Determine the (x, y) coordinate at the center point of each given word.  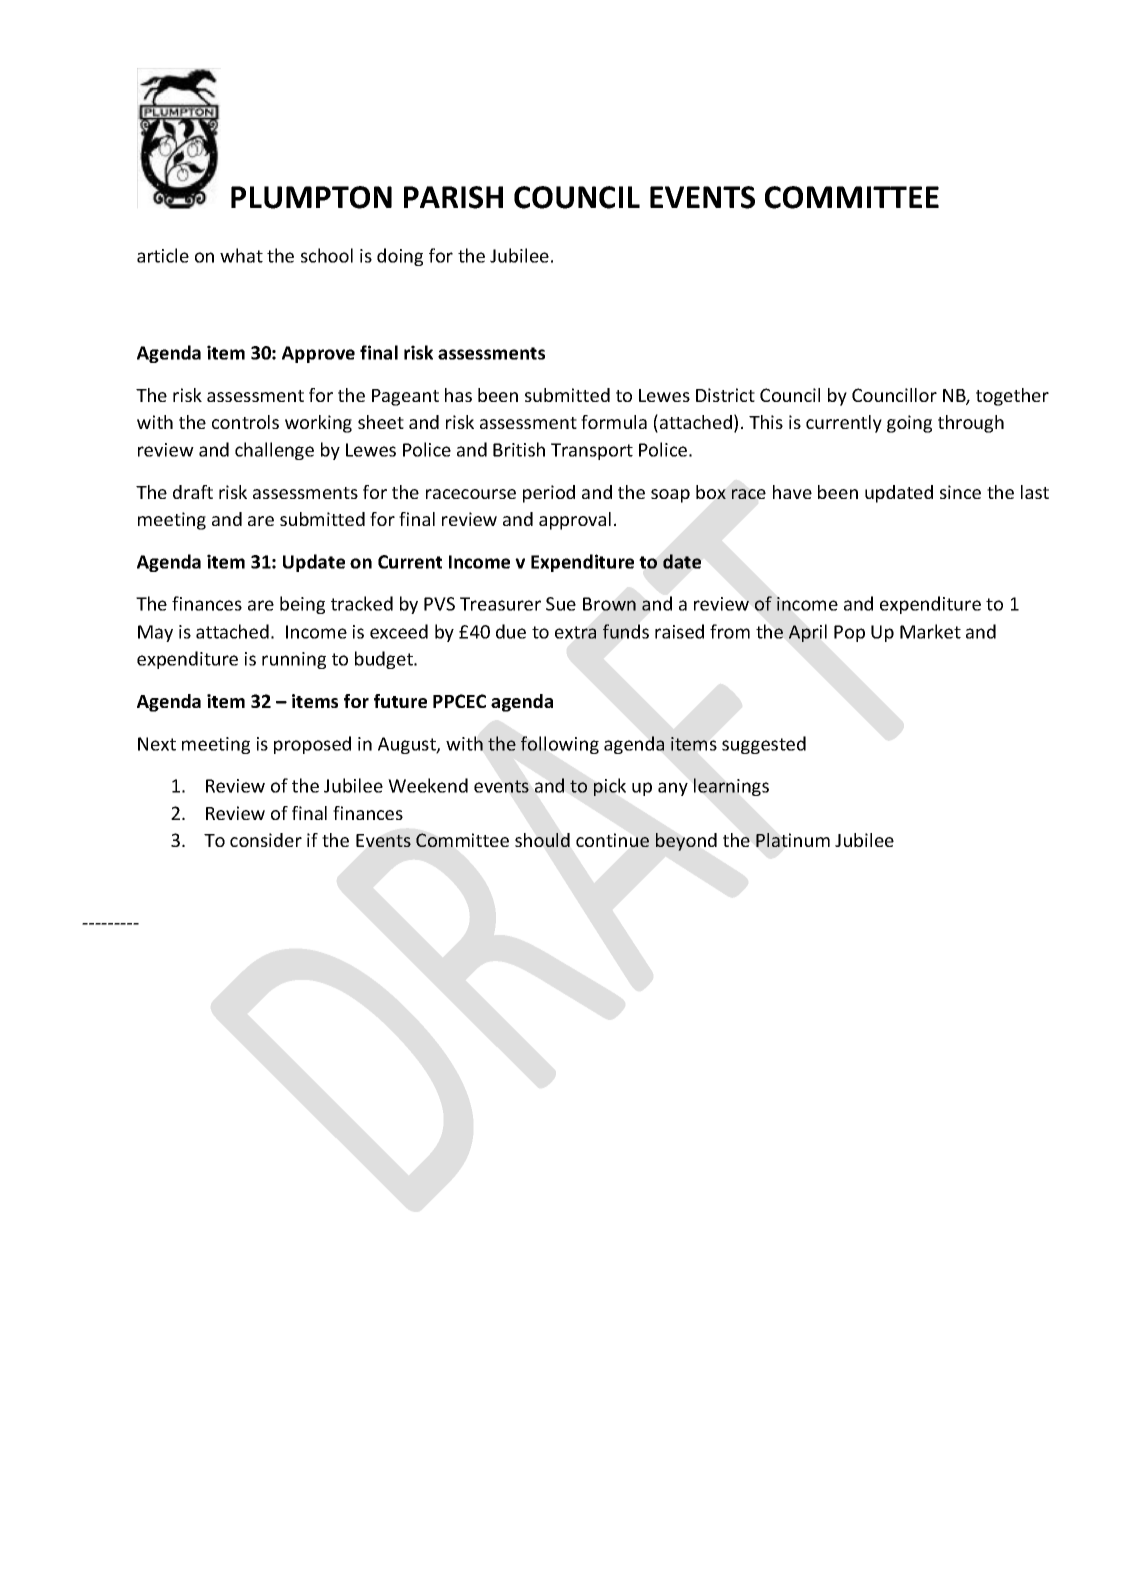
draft (193, 492)
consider (266, 840)
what (241, 255)
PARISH (453, 197)
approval (575, 521)
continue (612, 840)
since (960, 492)
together (1012, 397)
